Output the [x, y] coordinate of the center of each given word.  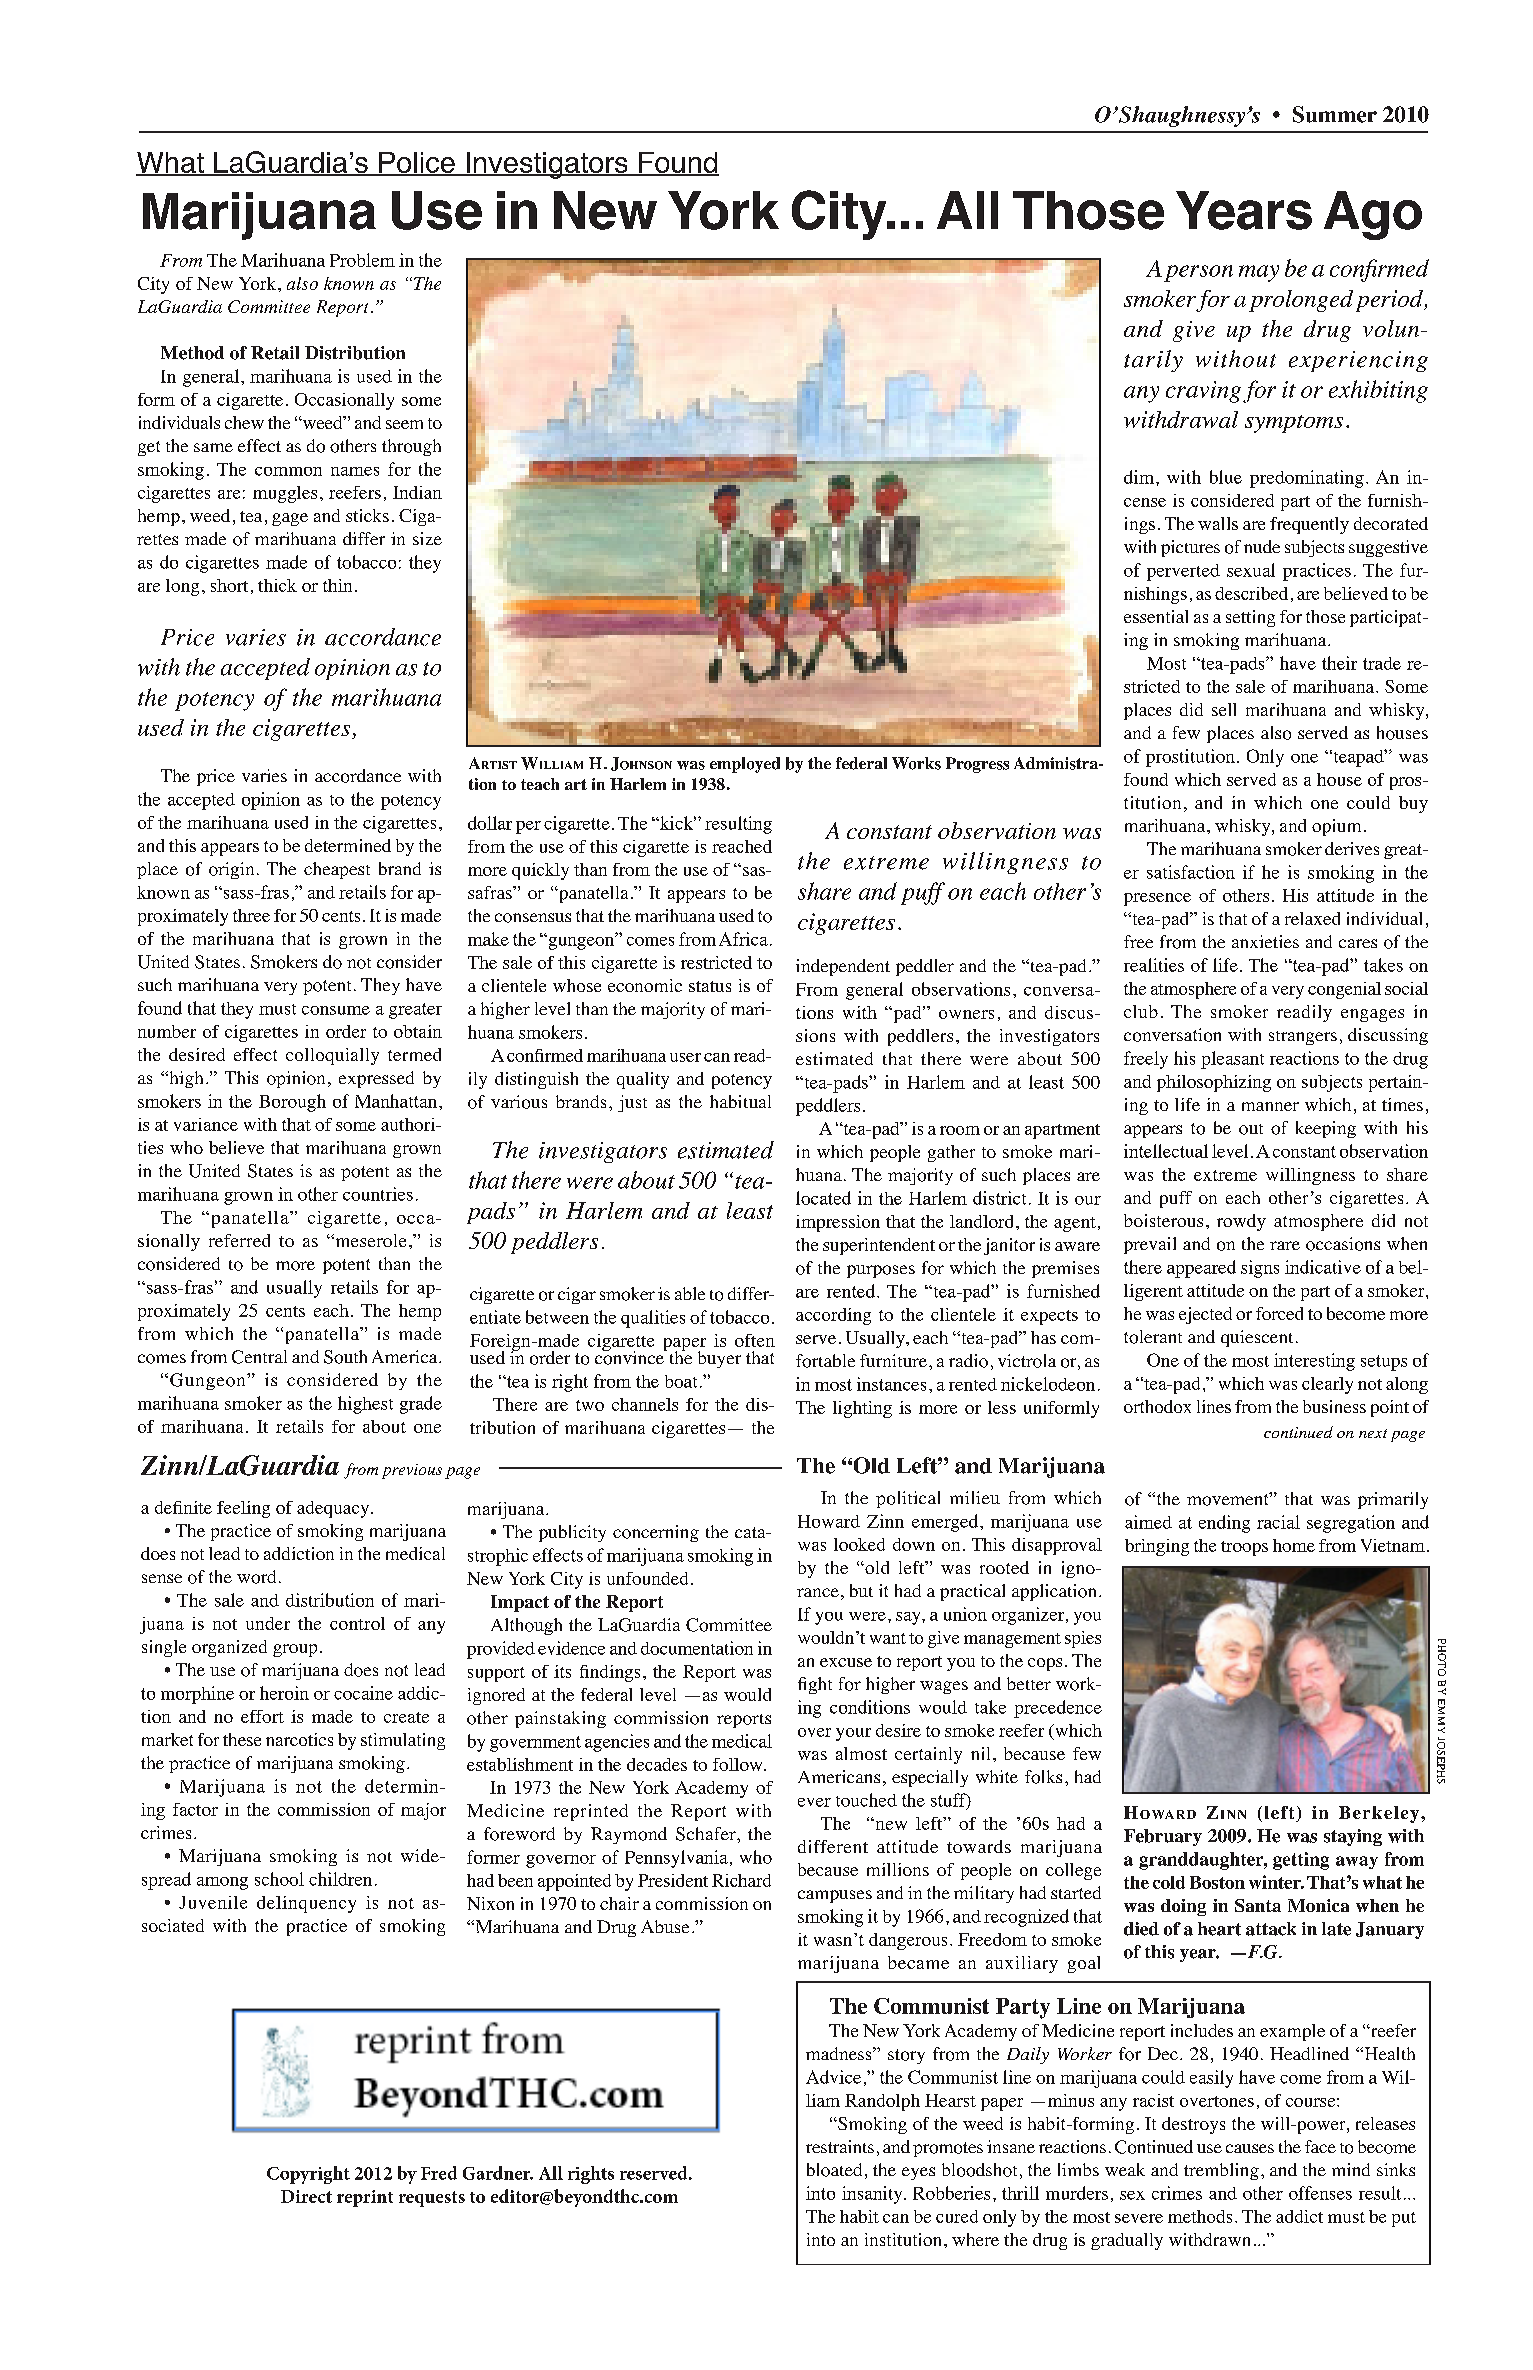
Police [417, 164]
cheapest [337, 870]
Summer [1335, 114]
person [1198, 273]
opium [1336, 827]
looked [859, 1544]
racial [1278, 1522]
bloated [834, 2170]
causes [1250, 2148]
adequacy [334, 1509]
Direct [306, 2196]
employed [745, 765]
